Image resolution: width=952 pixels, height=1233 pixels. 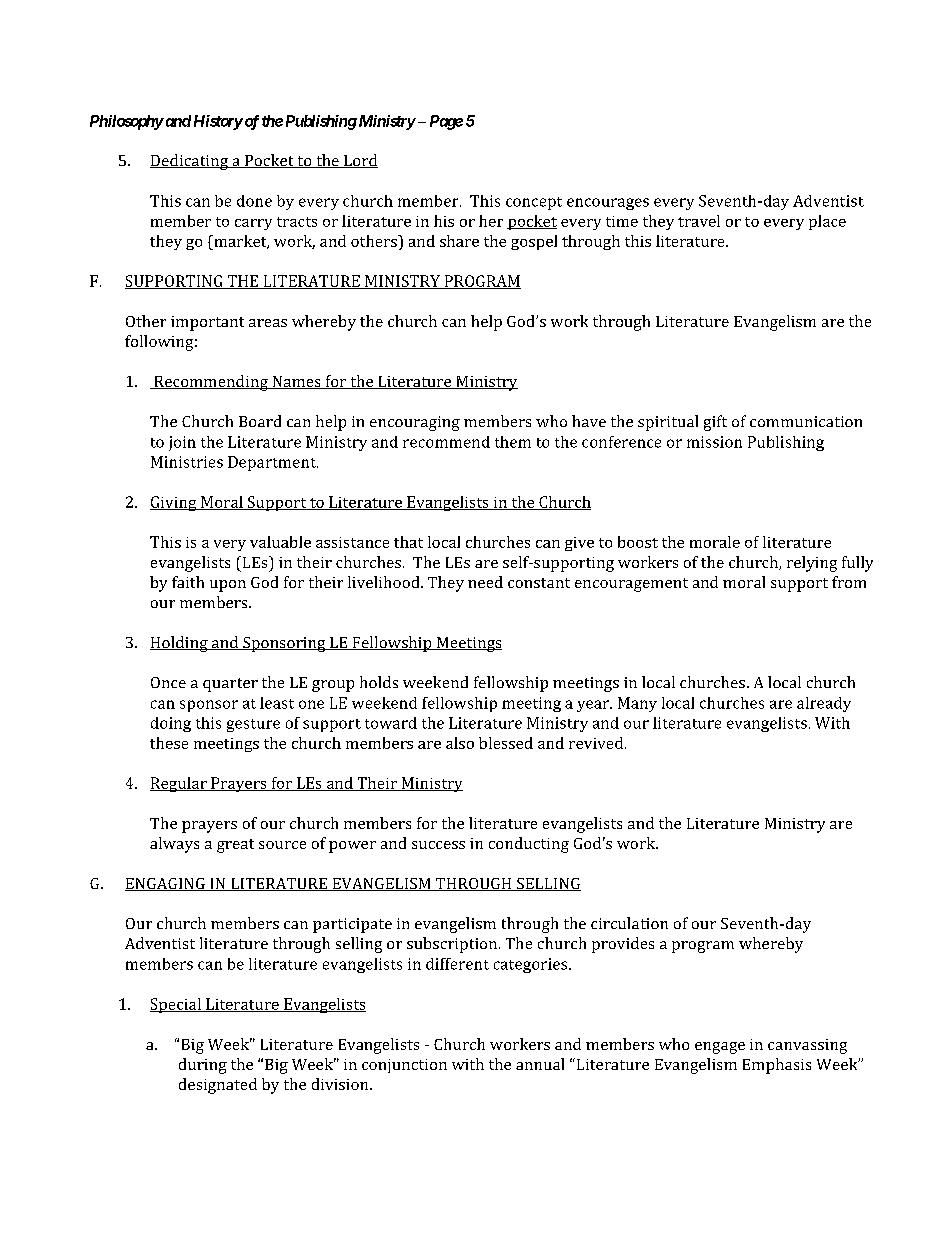 What do you see at coordinates (777, 1066) in the document?
I see `Emphasis` at bounding box center [777, 1066].
